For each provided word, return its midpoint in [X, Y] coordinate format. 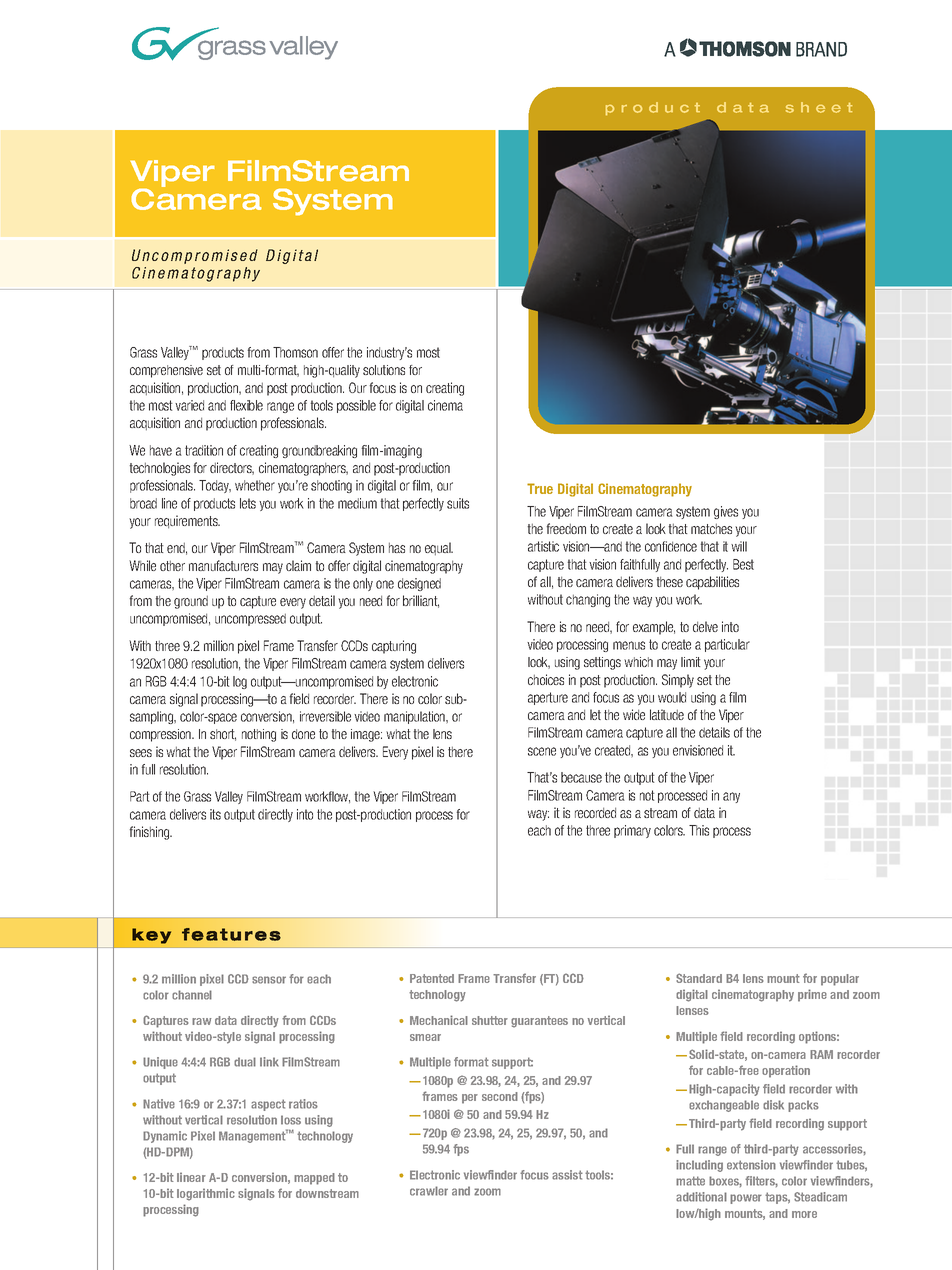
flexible [246, 405]
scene [542, 751]
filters [761, 1181]
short [223, 735]
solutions [384, 370]
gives [726, 512]
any [731, 797]
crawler [429, 1191]
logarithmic [206, 1194]
